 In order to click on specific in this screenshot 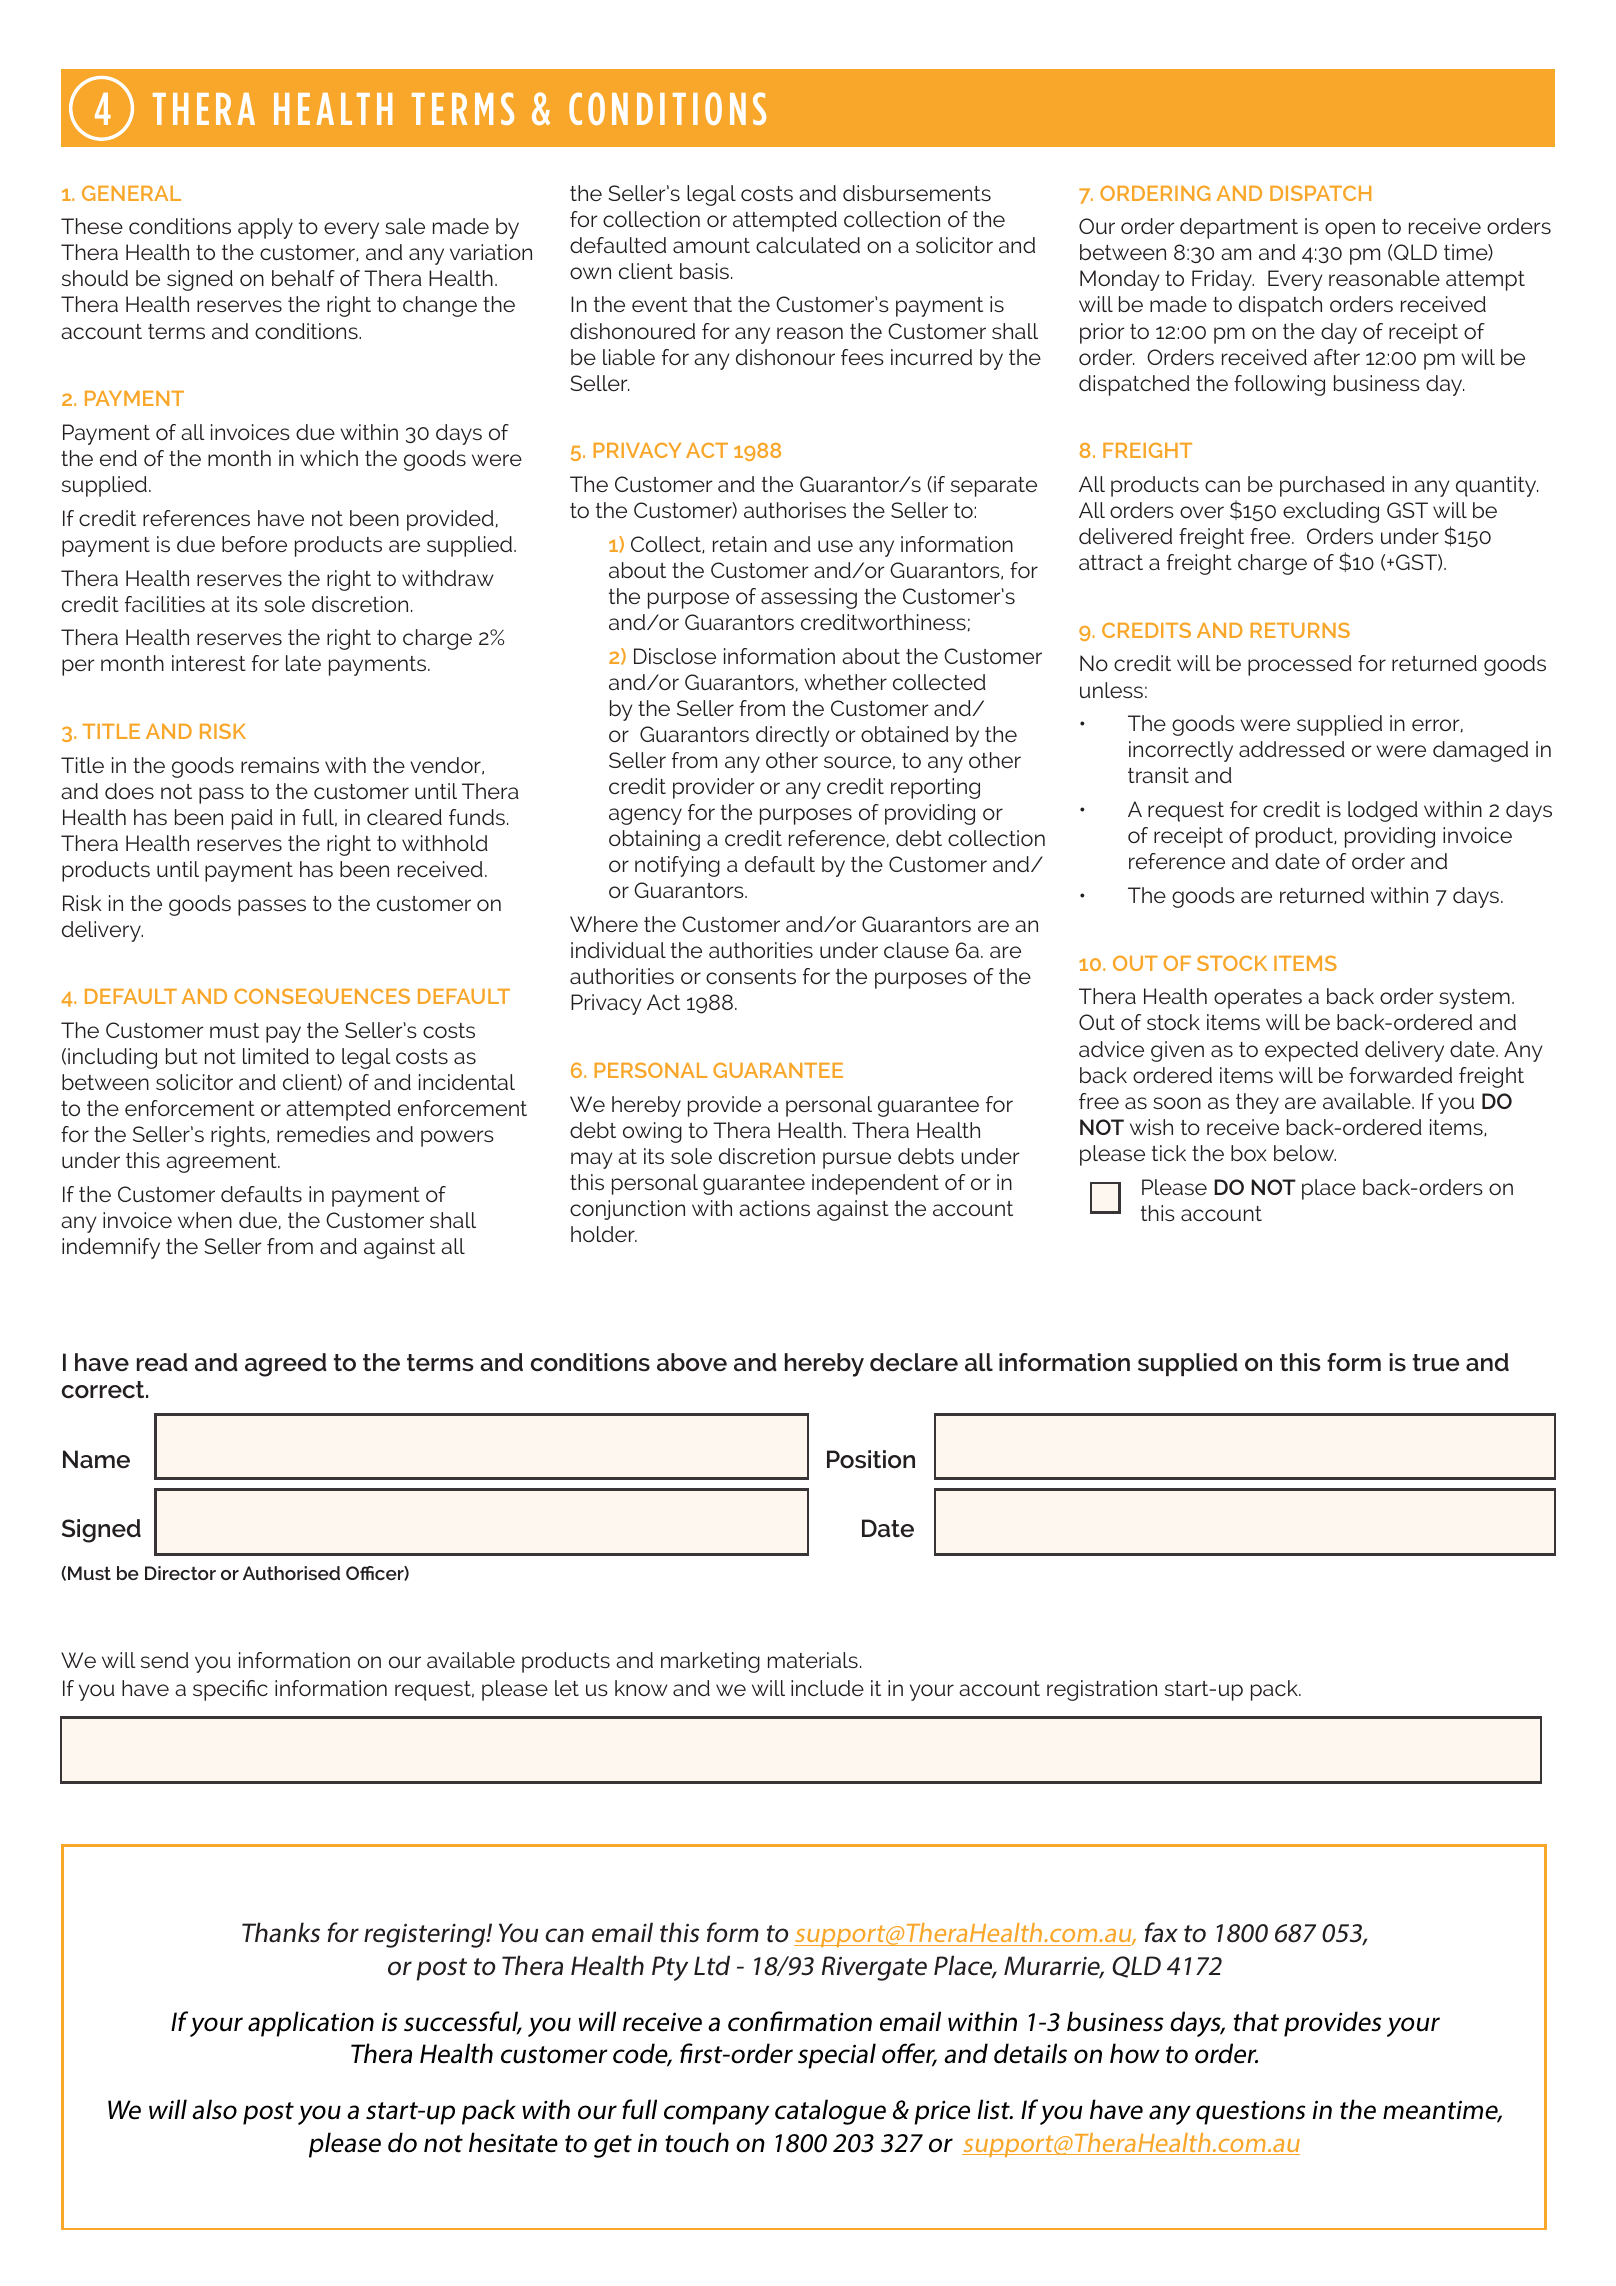, I will do `click(230, 1690)`.
